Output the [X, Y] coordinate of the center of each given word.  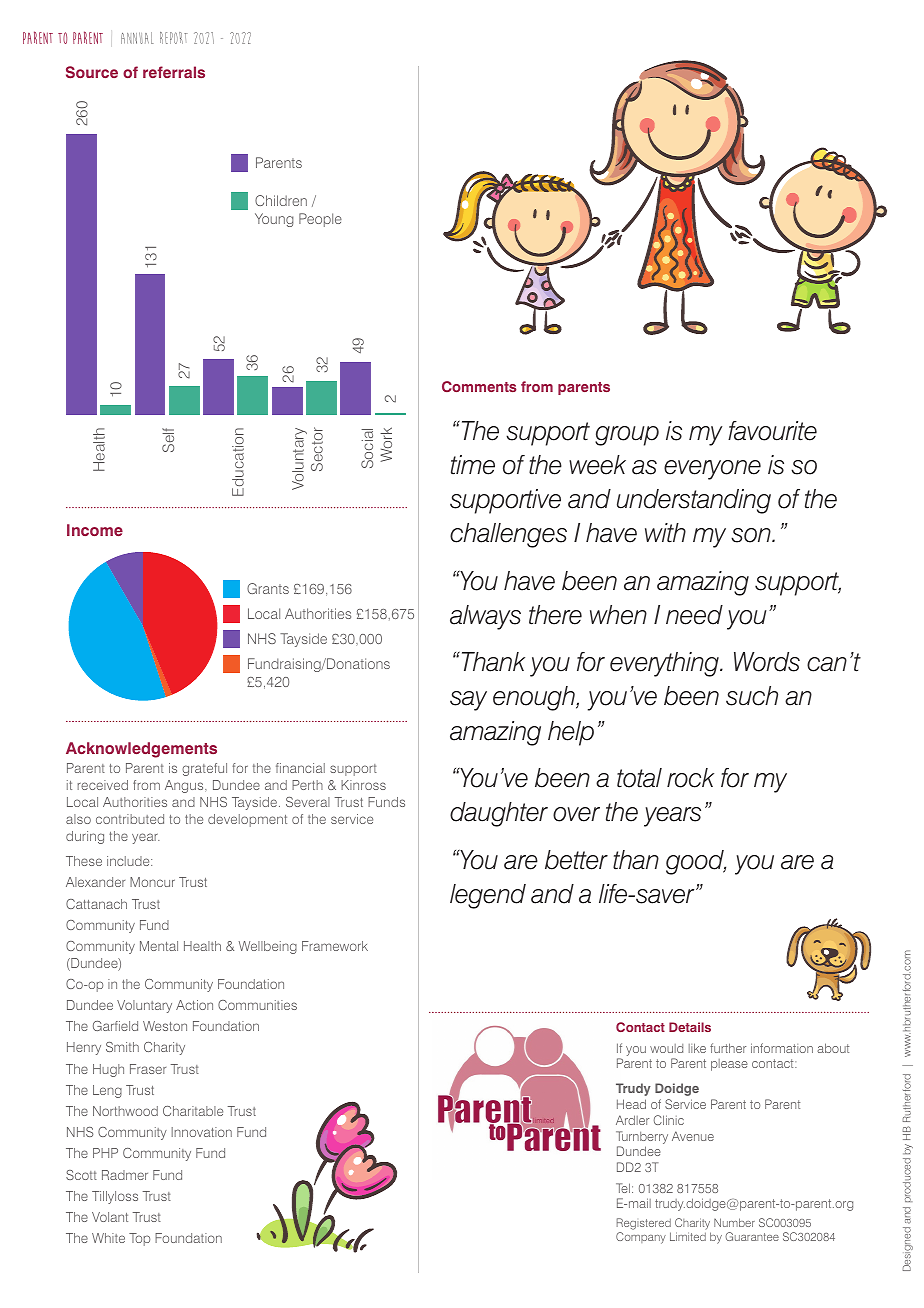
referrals [174, 72]
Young [274, 220]
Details [690, 1027]
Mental [159, 946]
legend [488, 896]
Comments [479, 386]
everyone [712, 470]
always [485, 617]
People [320, 220]
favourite [772, 431]
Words [767, 662]
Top [139, 1239]
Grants [268, 588]
